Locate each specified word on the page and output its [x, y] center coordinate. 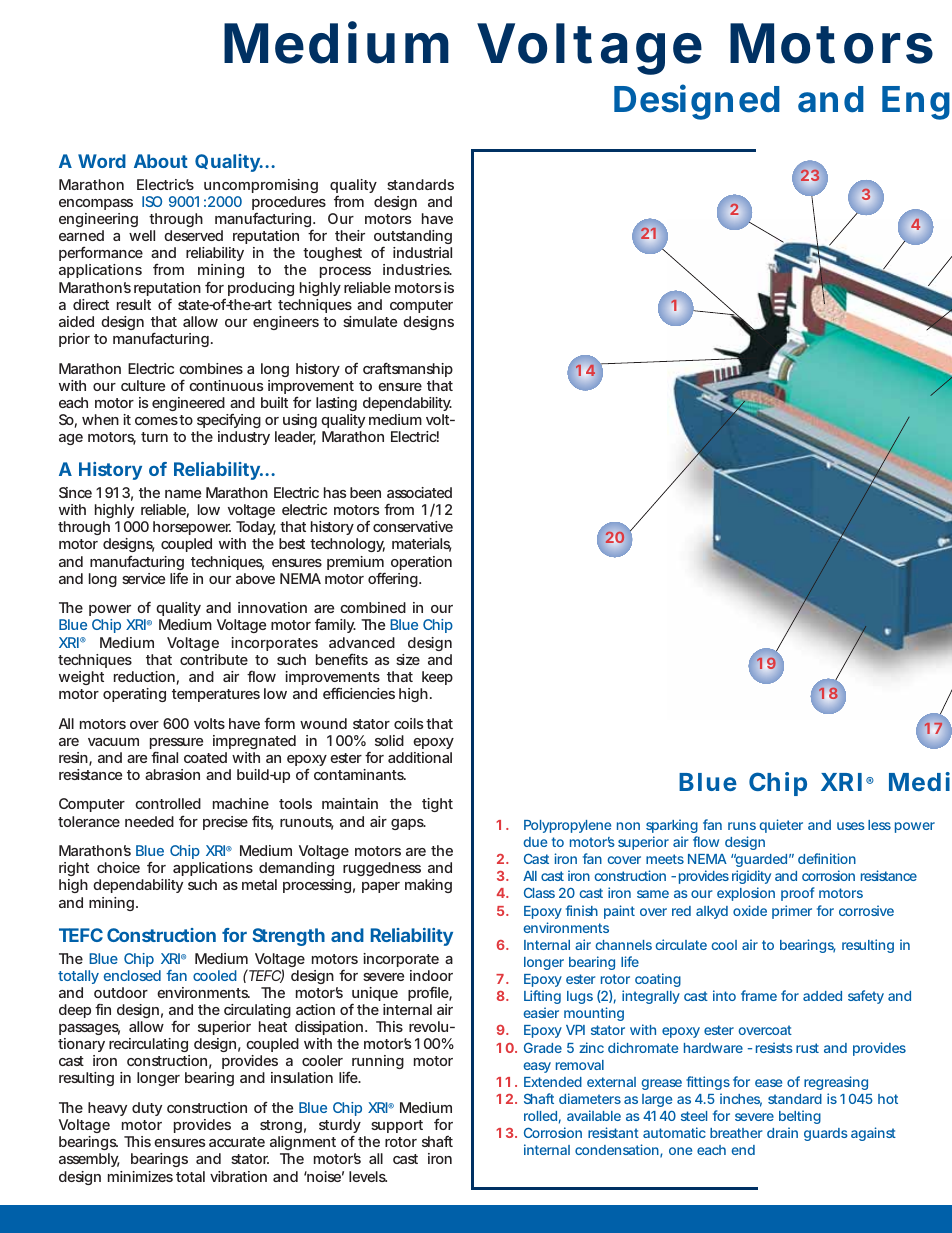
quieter [781, 826]
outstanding [413, 239]
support [397, 1126]
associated [419, 492]
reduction [144, 676]
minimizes [140, 1176]
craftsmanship [408, 369]
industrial [422, 252]
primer [792, 912]
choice [118, 867]
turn [154, 437]
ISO [152, 201]
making [428, 886]
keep [437, 678]
